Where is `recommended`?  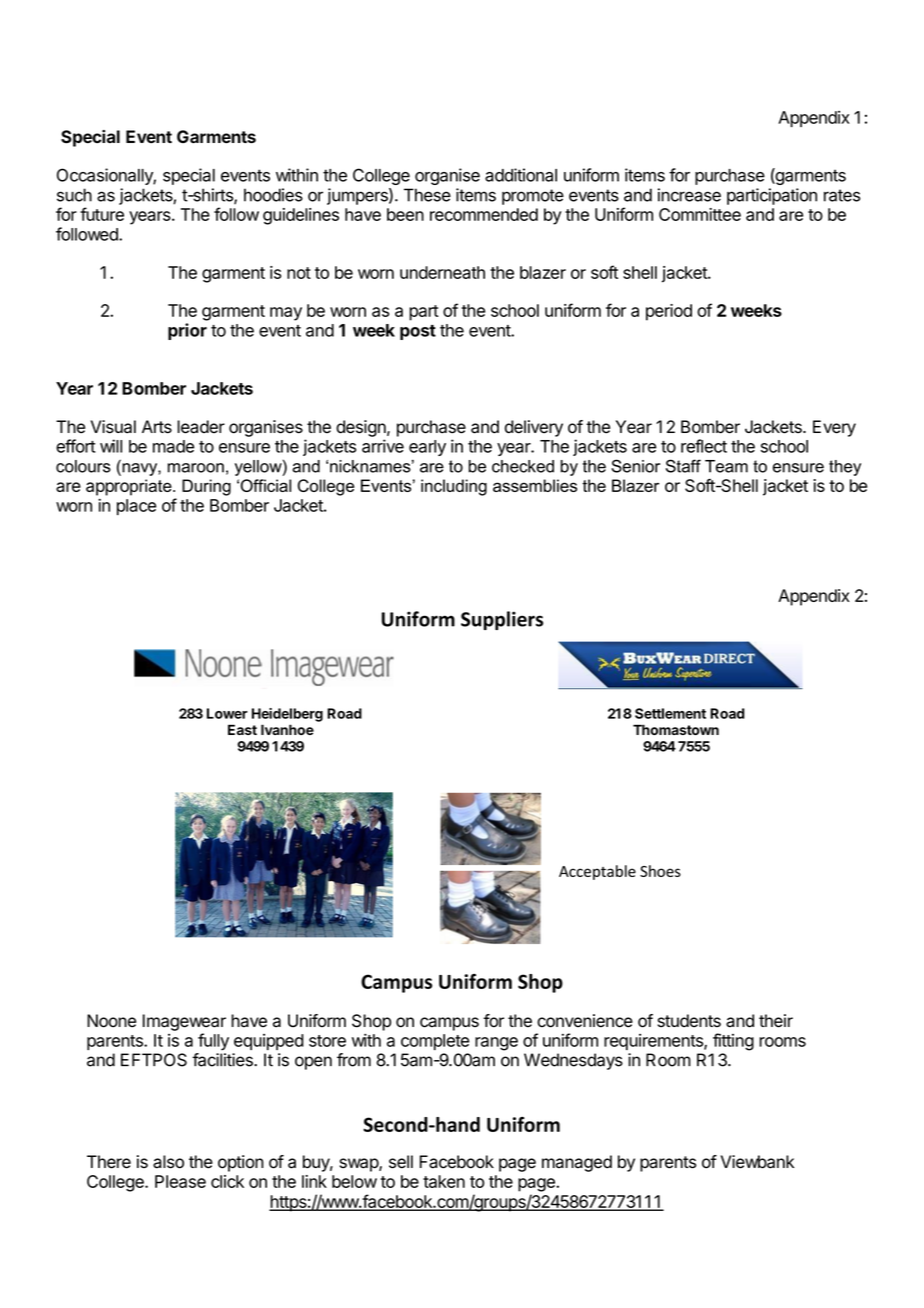
recommended is located at coordinates (484, 214).
